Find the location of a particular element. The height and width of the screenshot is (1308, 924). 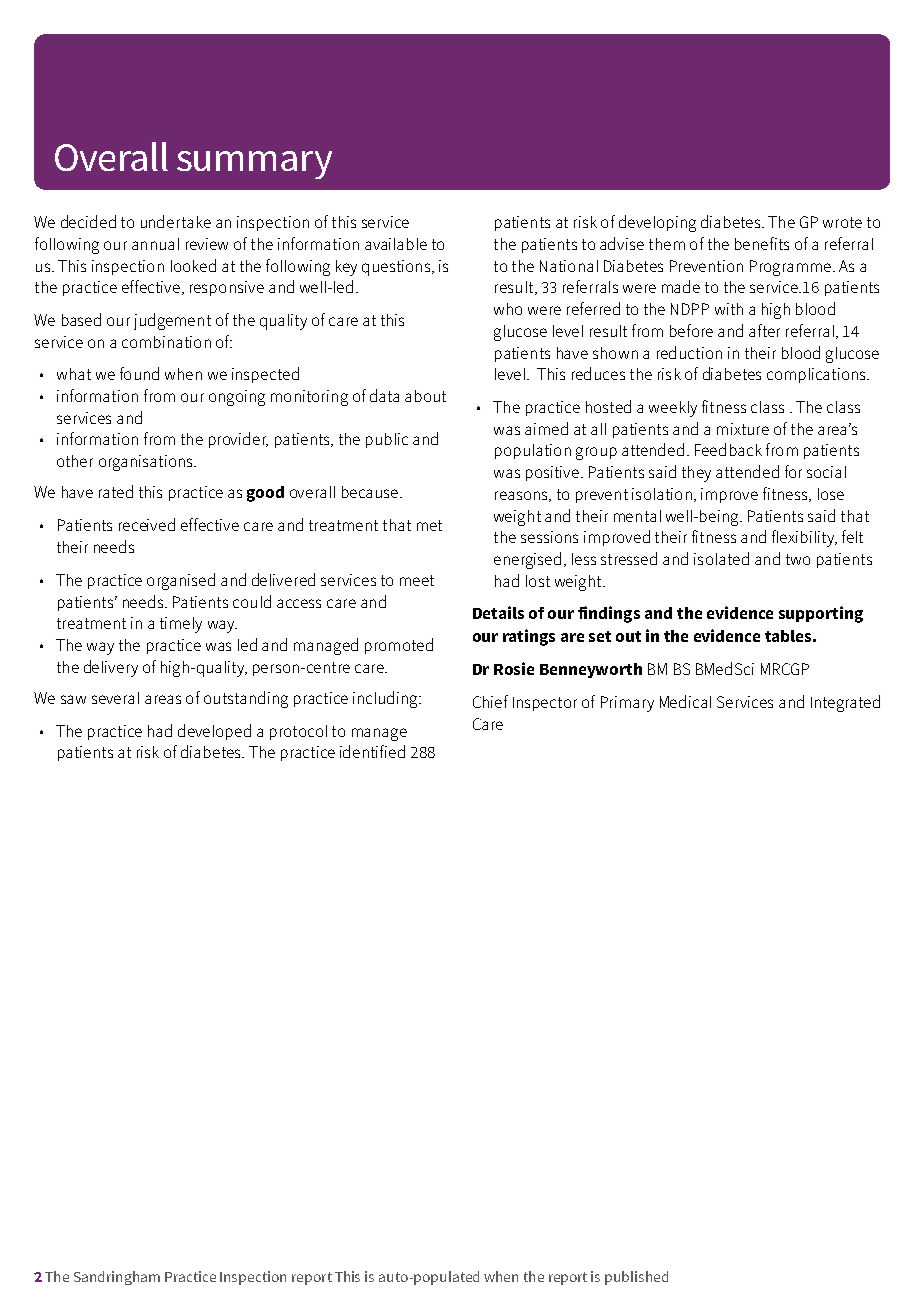

undertake is located at coordinates (176, 221).
